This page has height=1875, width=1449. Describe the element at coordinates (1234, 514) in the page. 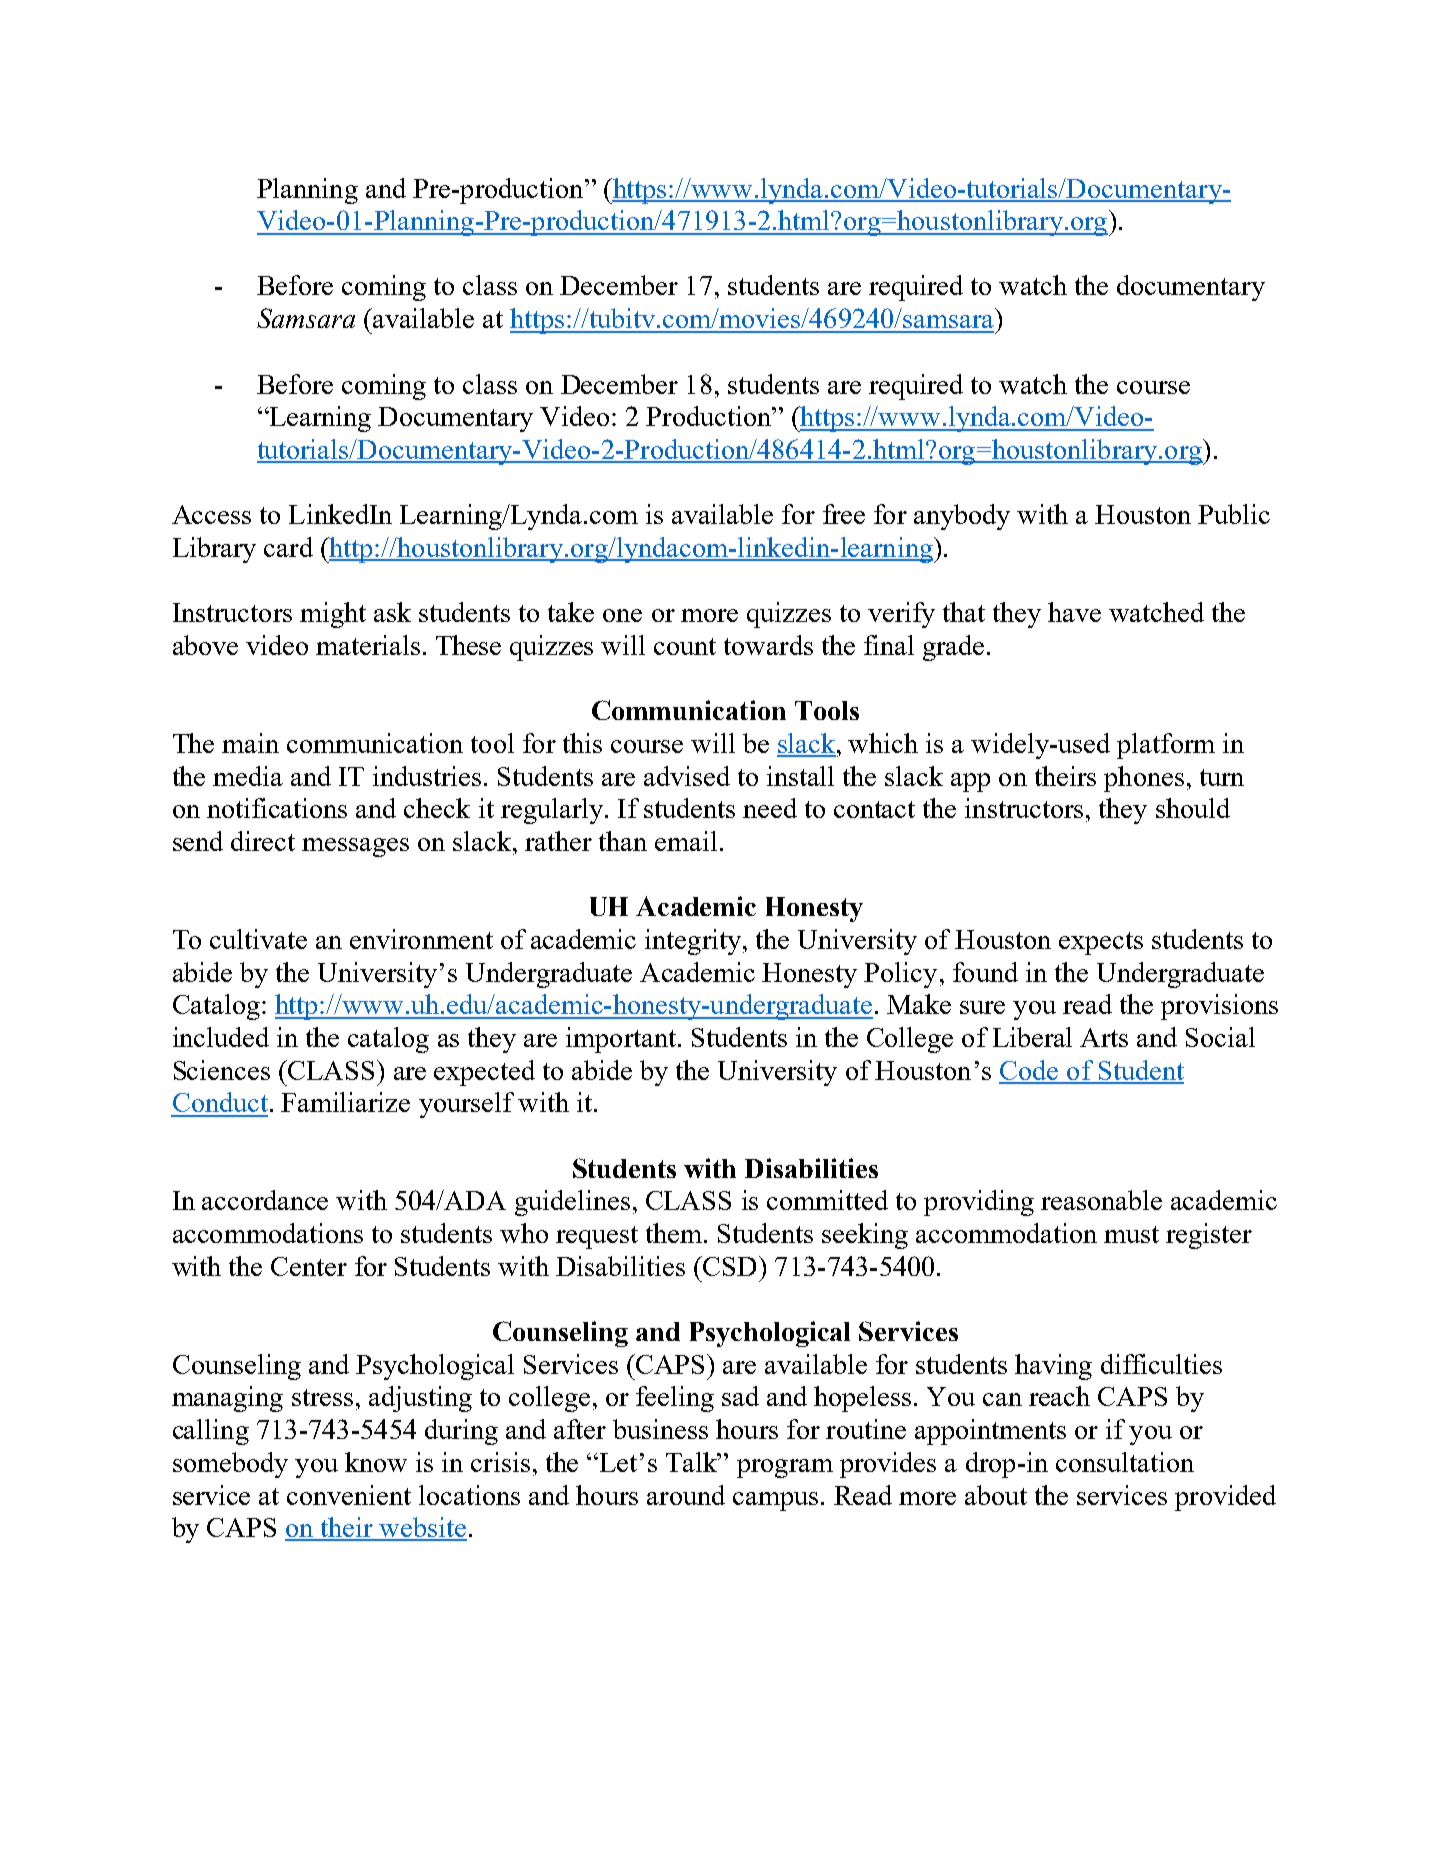

I see `Public` at that location.
